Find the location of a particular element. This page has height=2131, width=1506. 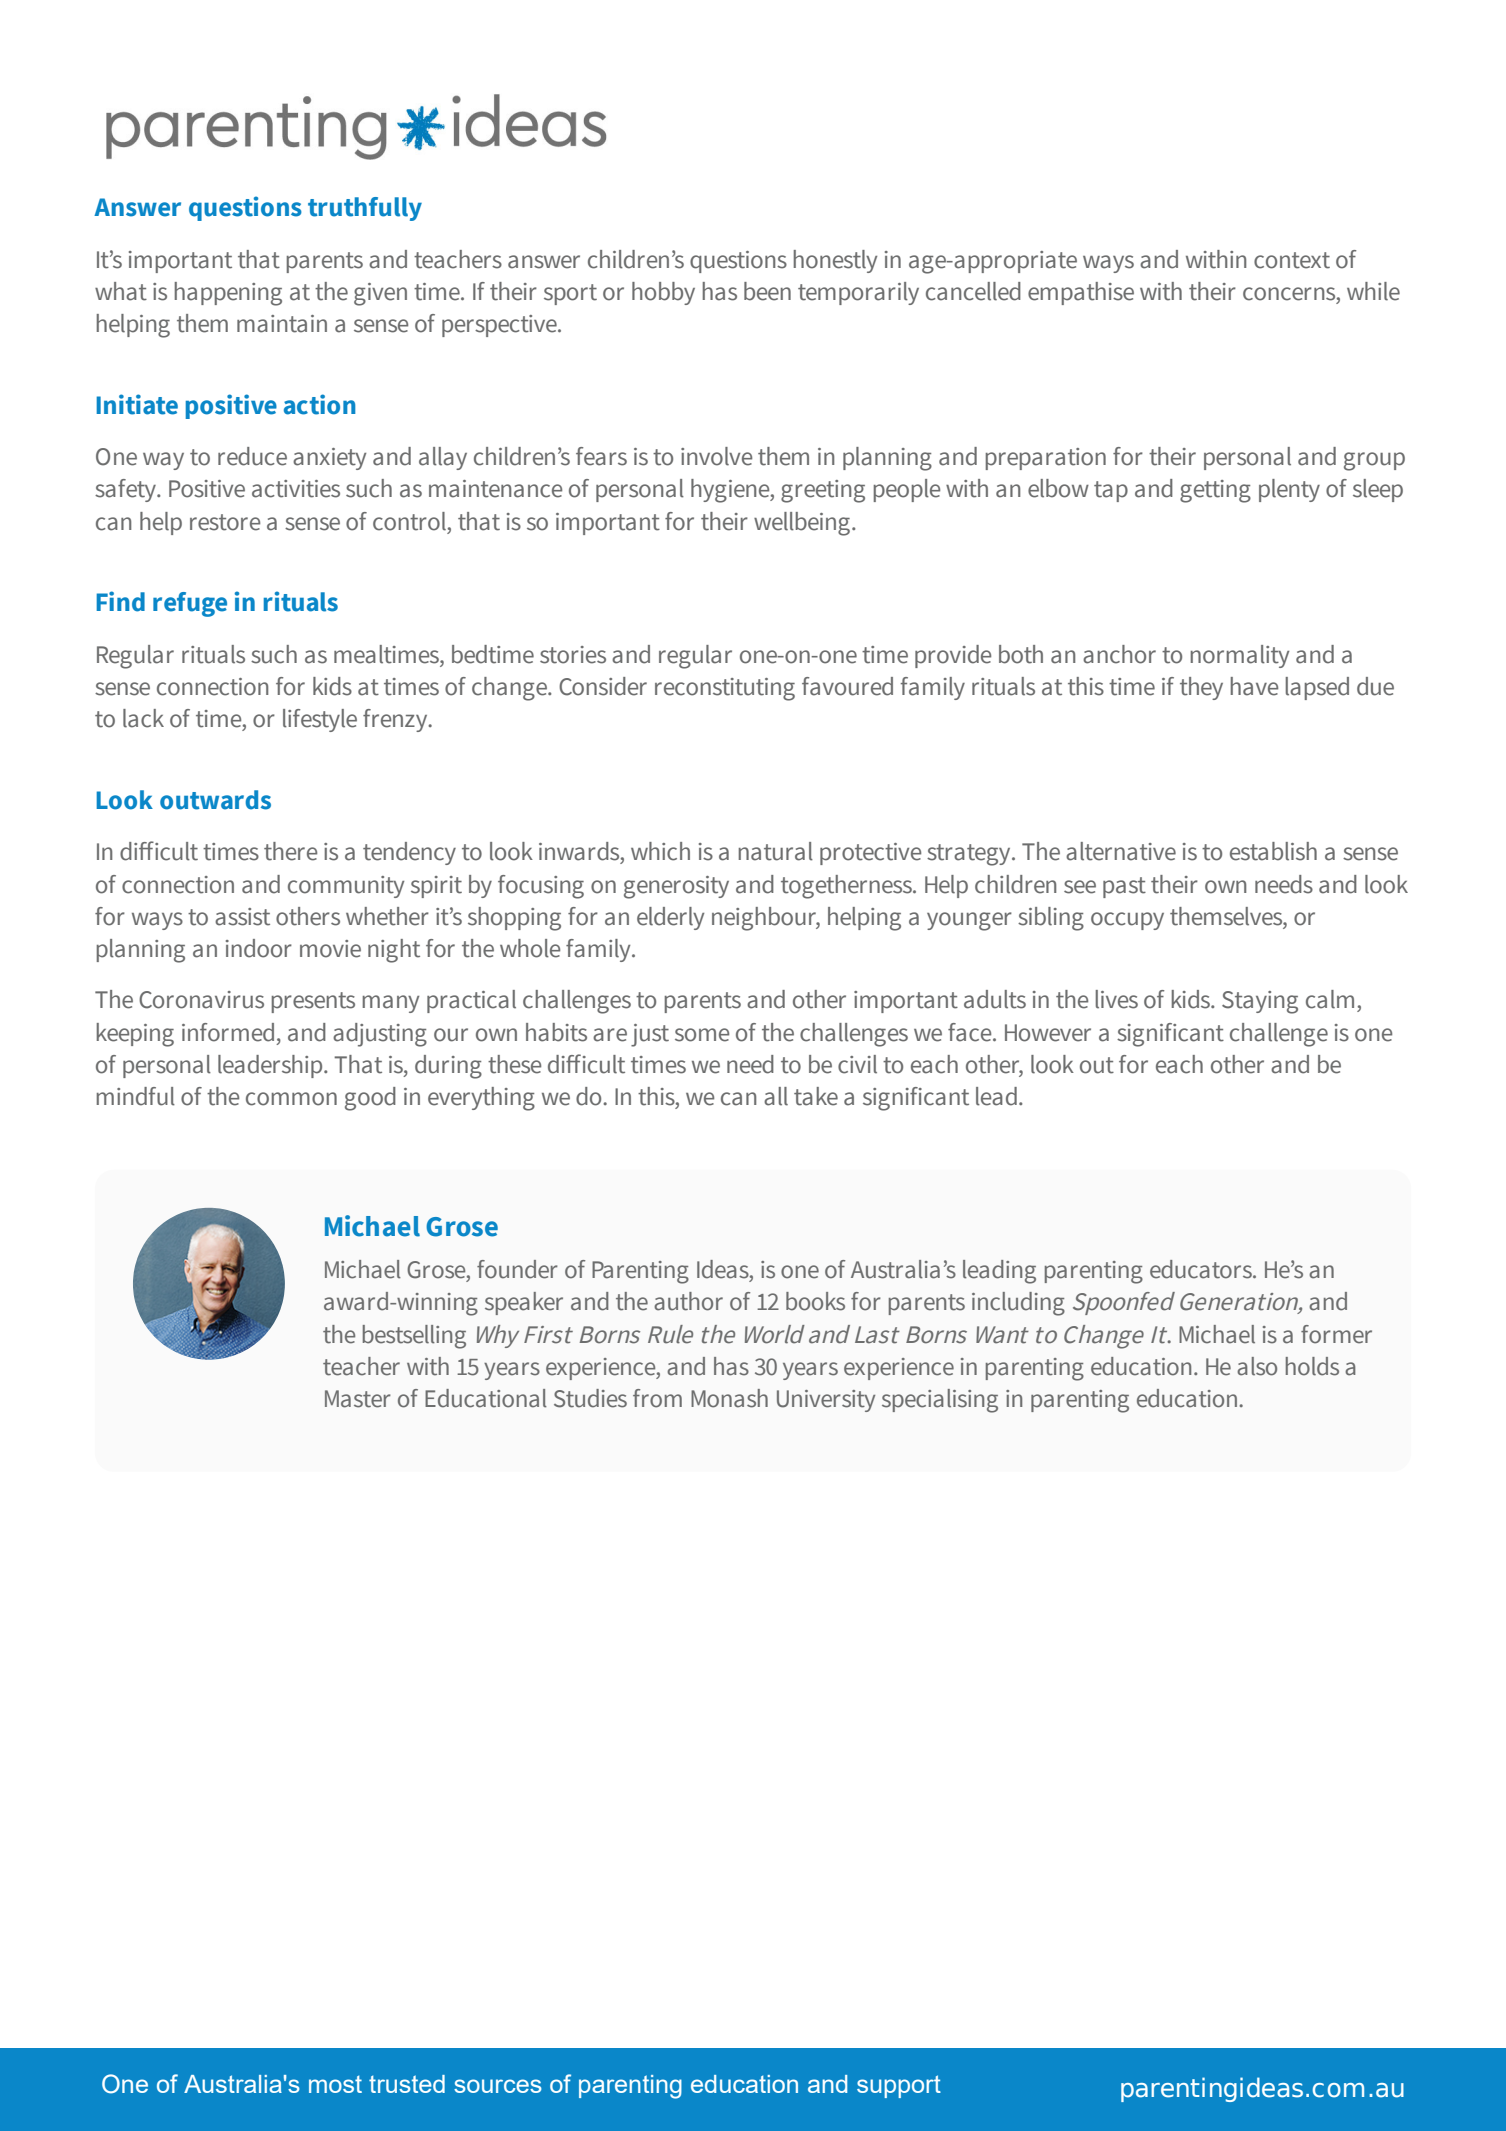

reconstituting is located at coordinates (725, 689).
